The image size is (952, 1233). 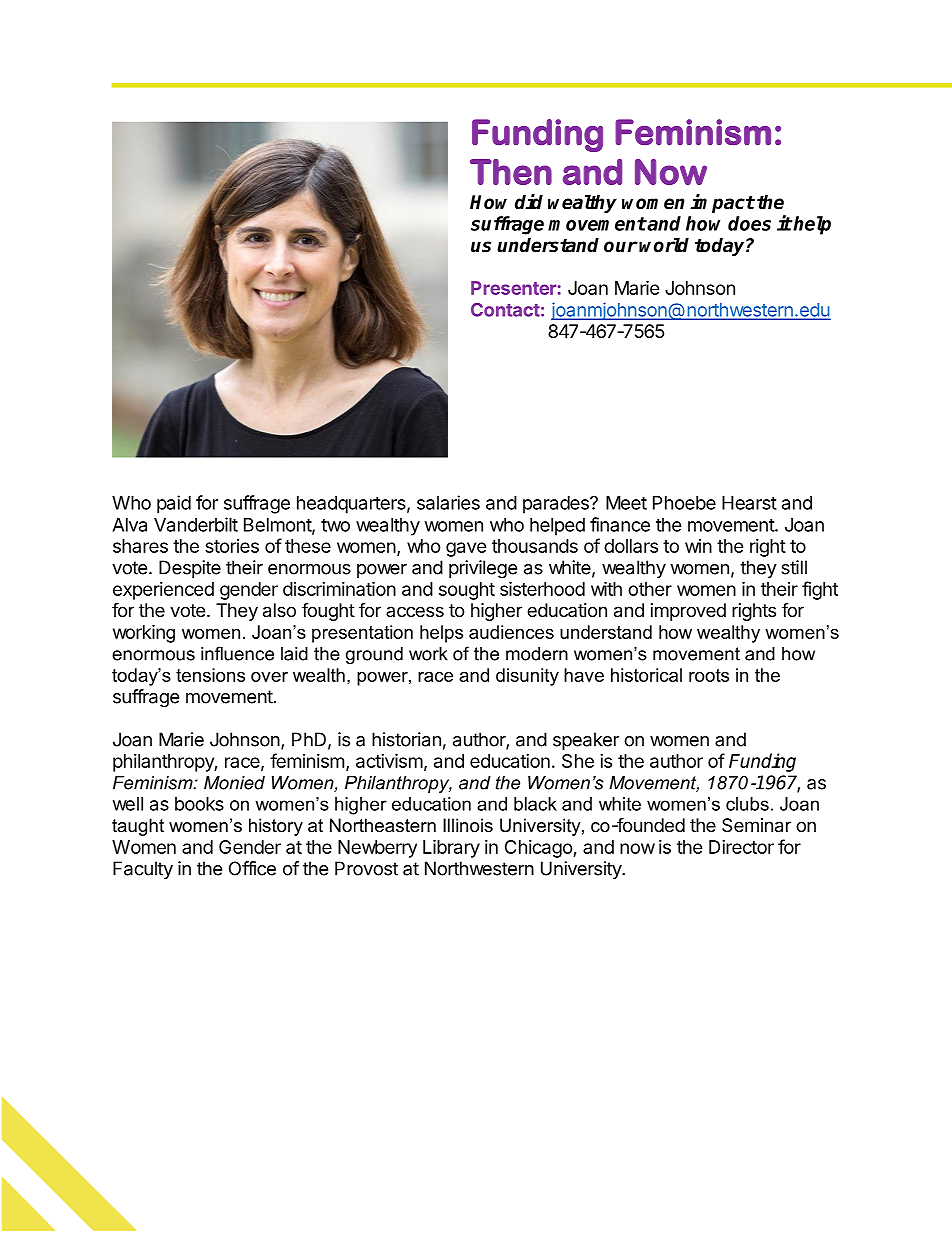 I want to click on salaries, so click(x=448, y=502).
